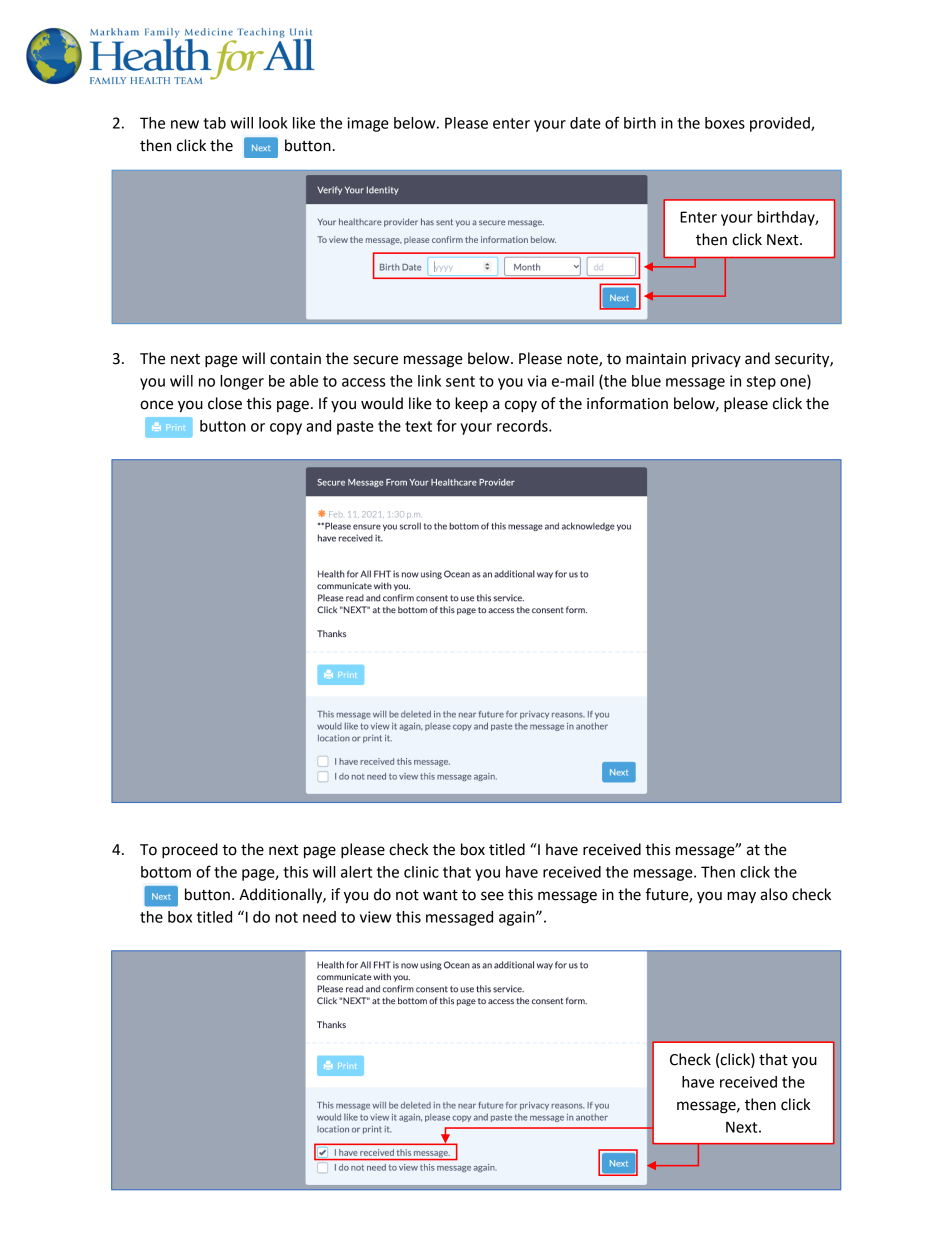  Describe the element at coordinates (368, 124) in the document. I see `image` at that location.
